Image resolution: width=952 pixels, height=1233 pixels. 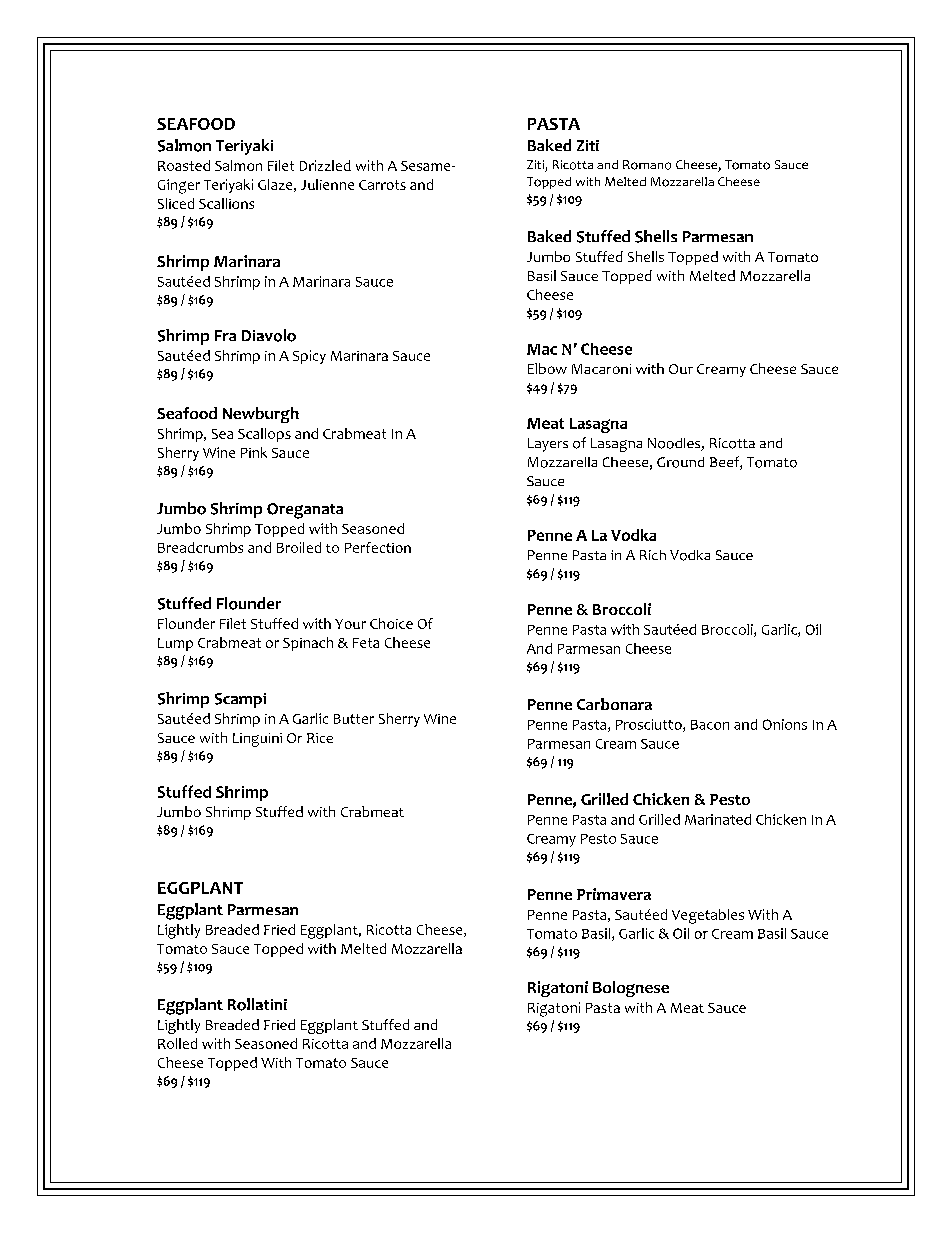 I want to click on Romano, so click(x=647, y=165).
